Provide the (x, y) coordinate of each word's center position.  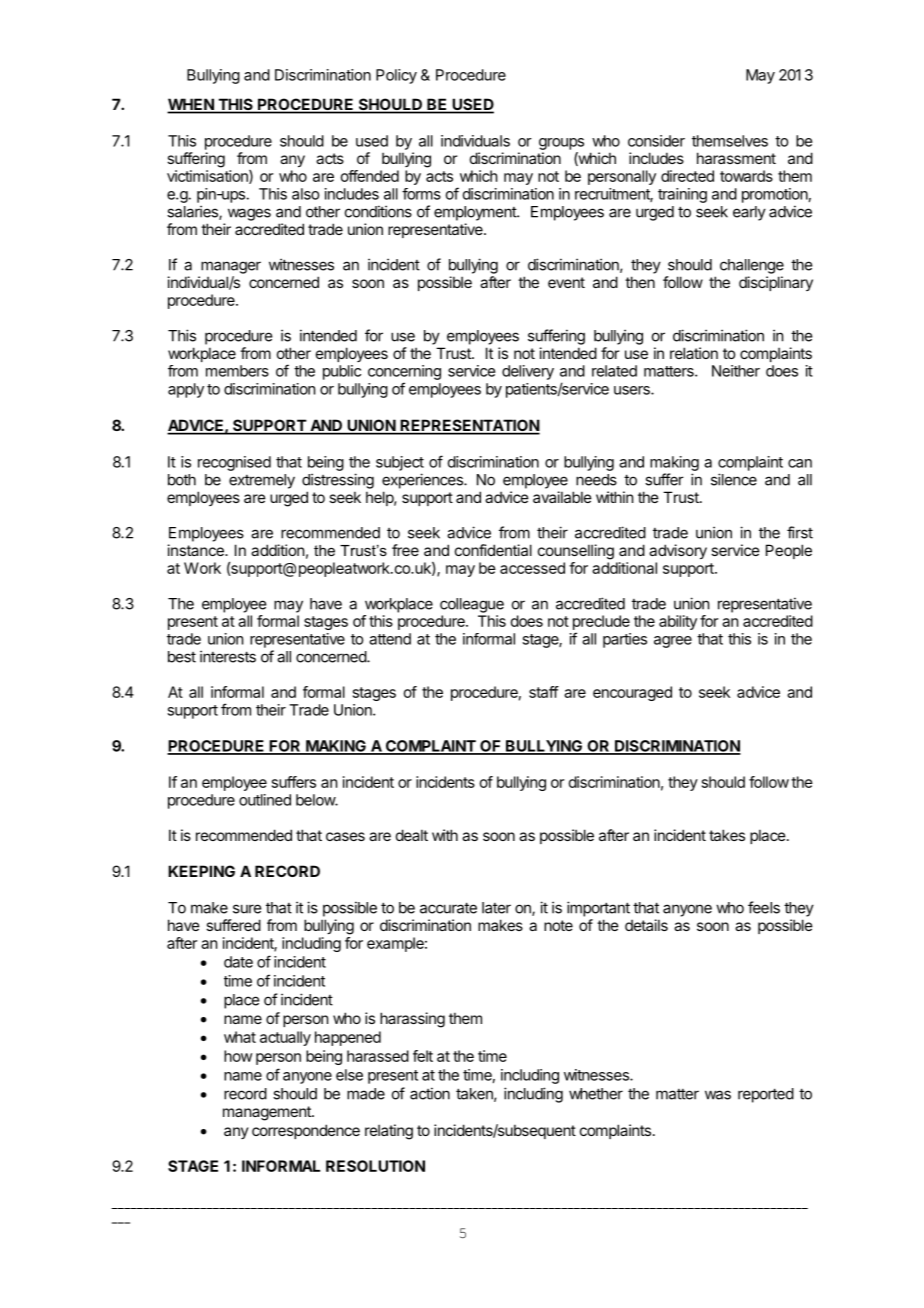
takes (727, 835)
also (305, 194)
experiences (423, 481)
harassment (736, 158)
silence (734, 479)
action (430, 1093)
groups (561, 144)
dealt (412, 835)
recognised (234, 463)
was (718, 1095)
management (268, 1113)
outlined (265, 800)
